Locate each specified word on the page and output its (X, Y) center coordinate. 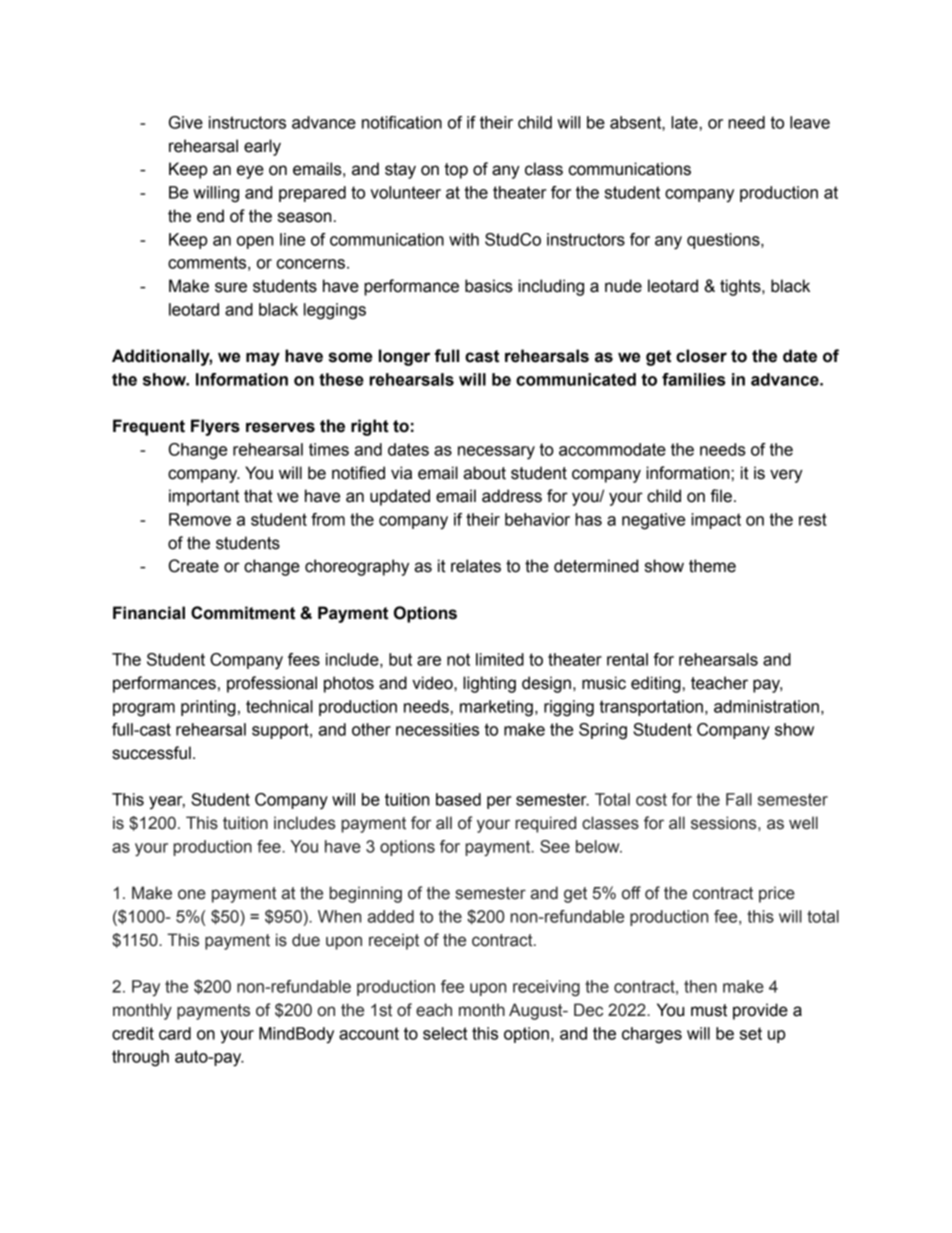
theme (712, 566)
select (445, 1033)
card (175, 1033)
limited (500, 659)
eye (250, 172)
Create (194, 566)
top (456, 171)
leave (810, 122)
